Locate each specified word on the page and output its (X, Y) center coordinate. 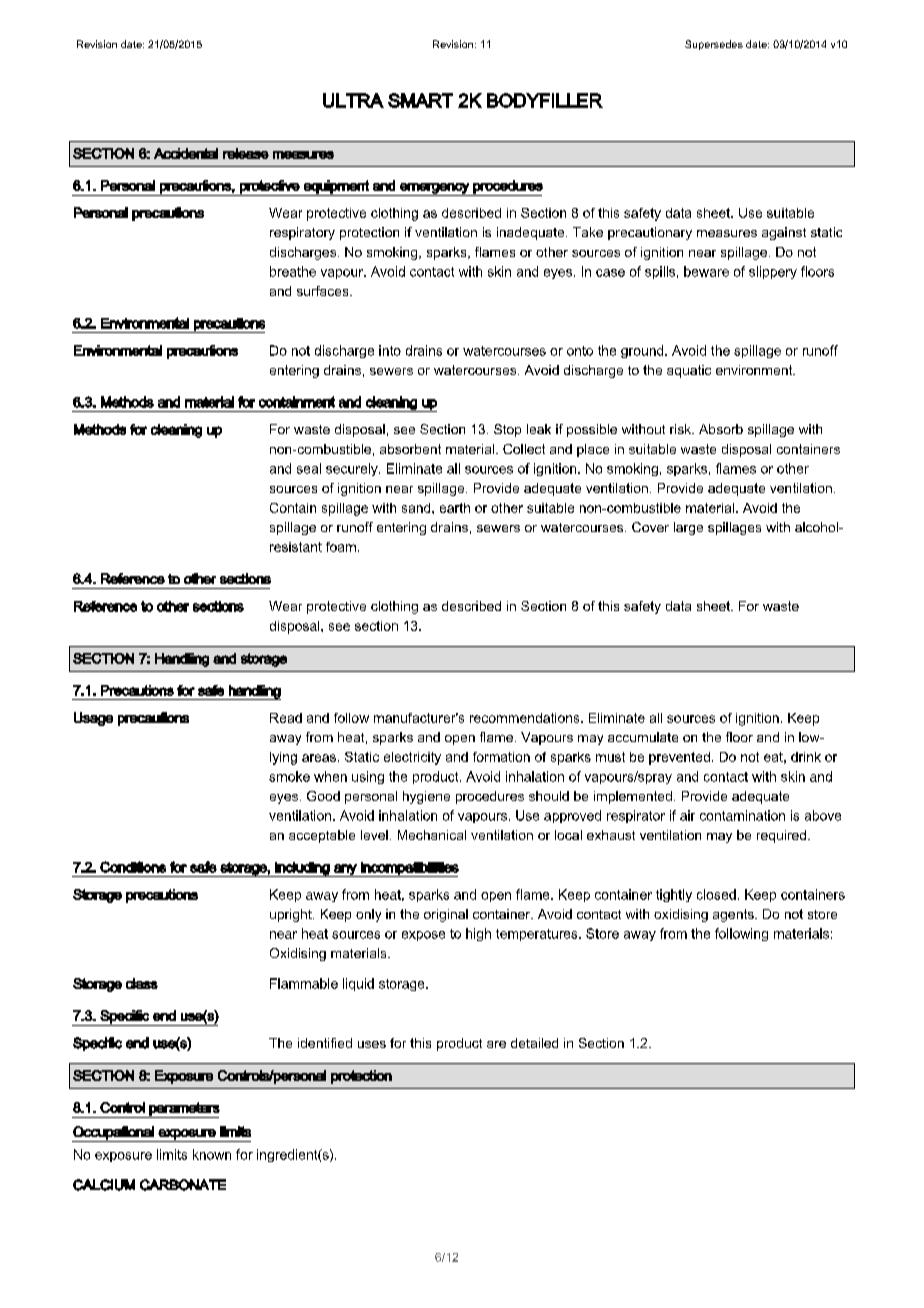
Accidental (186, 153)
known (212, 1154)
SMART (420, 100)
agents (734, 915)
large (688, 528)
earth (455, 508)
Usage (93, 719)
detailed (534, 1043)
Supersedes (714, 45)
